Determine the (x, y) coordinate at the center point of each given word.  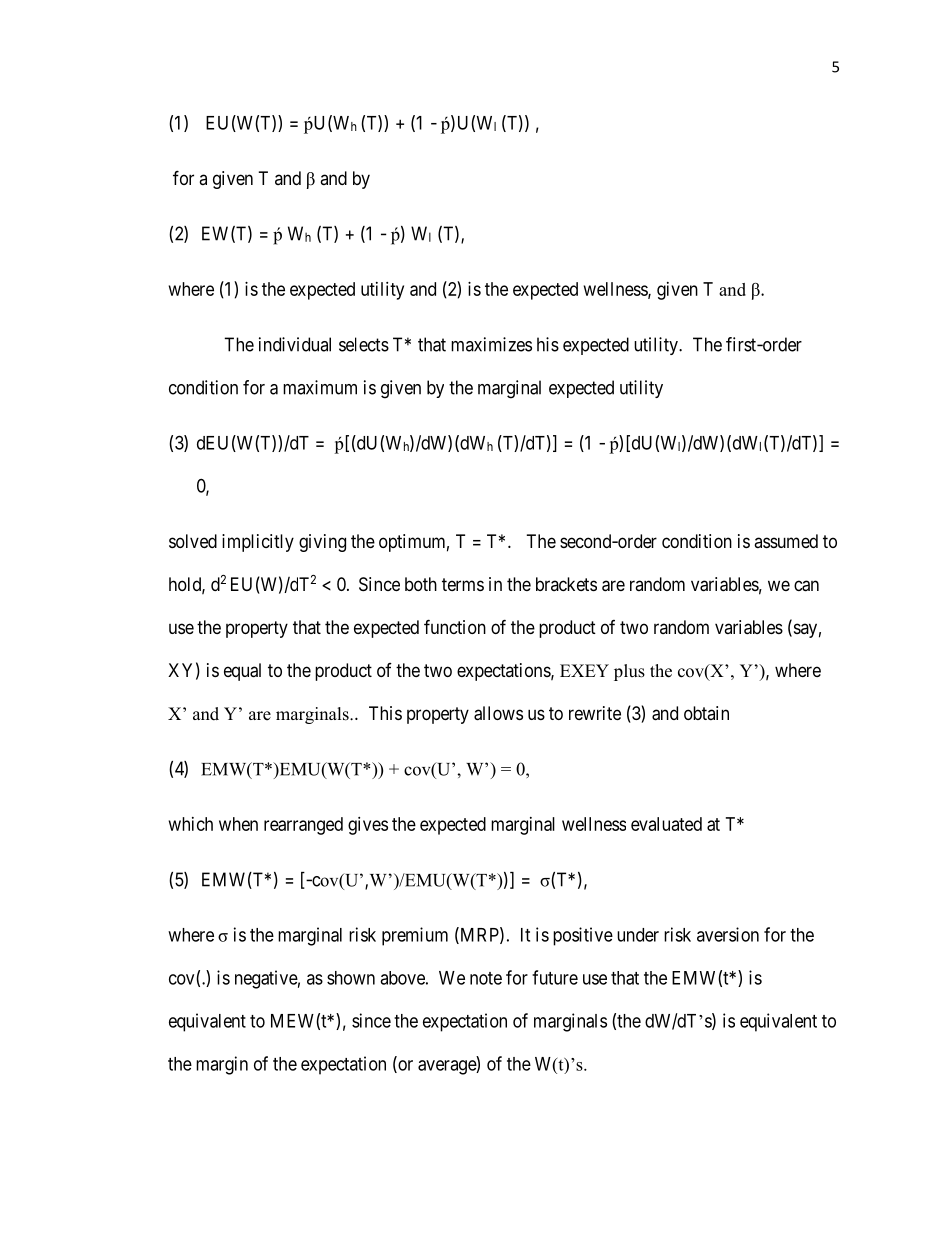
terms (463, 584)
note (486, 978)
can (806, 586)
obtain (706, 713)
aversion (728, 934)
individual (295, 344)
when (238, 824)
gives (368, 826)
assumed (786, 541)
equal (242, 672)
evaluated (666, 824)
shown (351, 978)
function (455, 626)
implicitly (258, 543)
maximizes (491, 344)
